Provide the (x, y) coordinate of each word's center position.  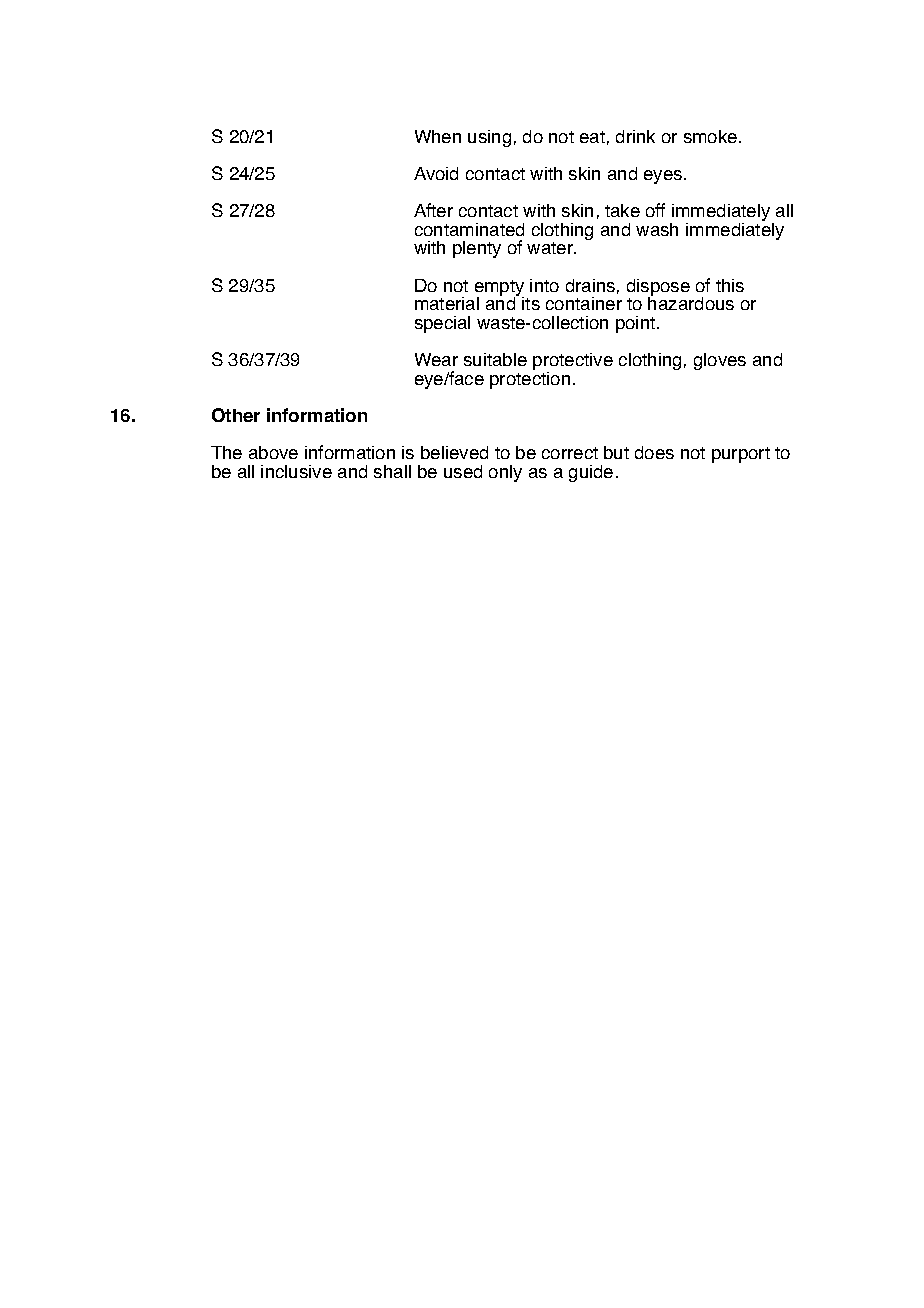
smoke (712, 136)
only (505, 473)
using (489, 138)
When (438, 136)
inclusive (296, 471)
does (654, 452)
